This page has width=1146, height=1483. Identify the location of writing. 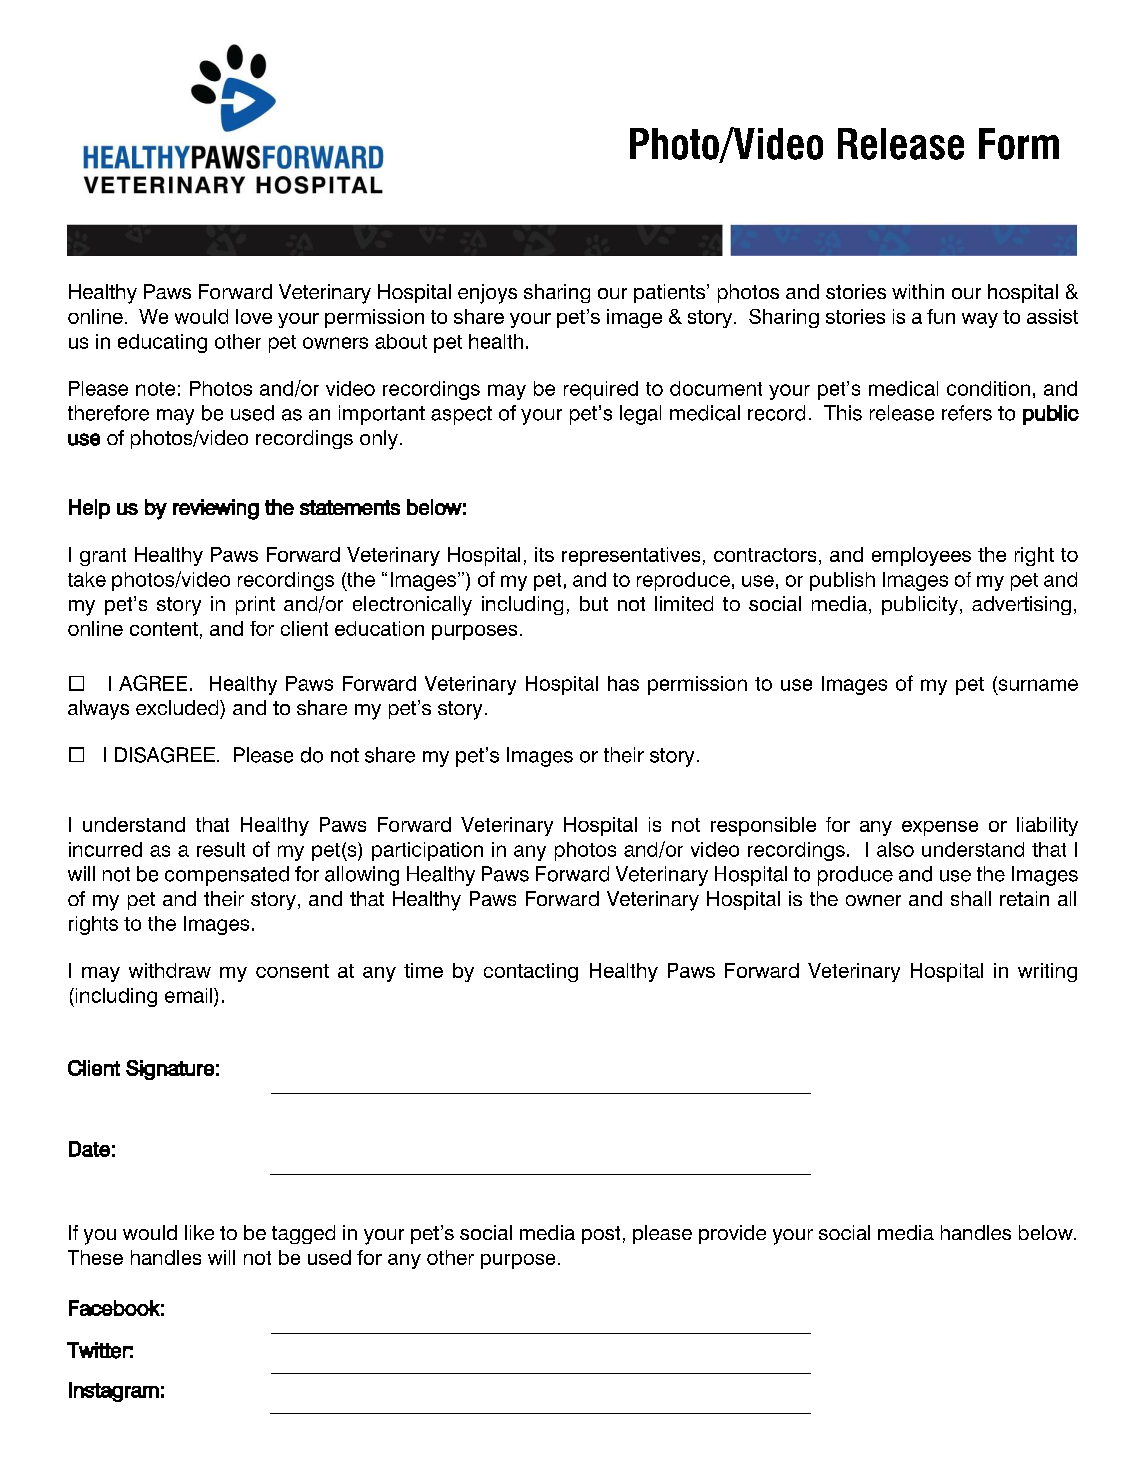
(1047, 972).
